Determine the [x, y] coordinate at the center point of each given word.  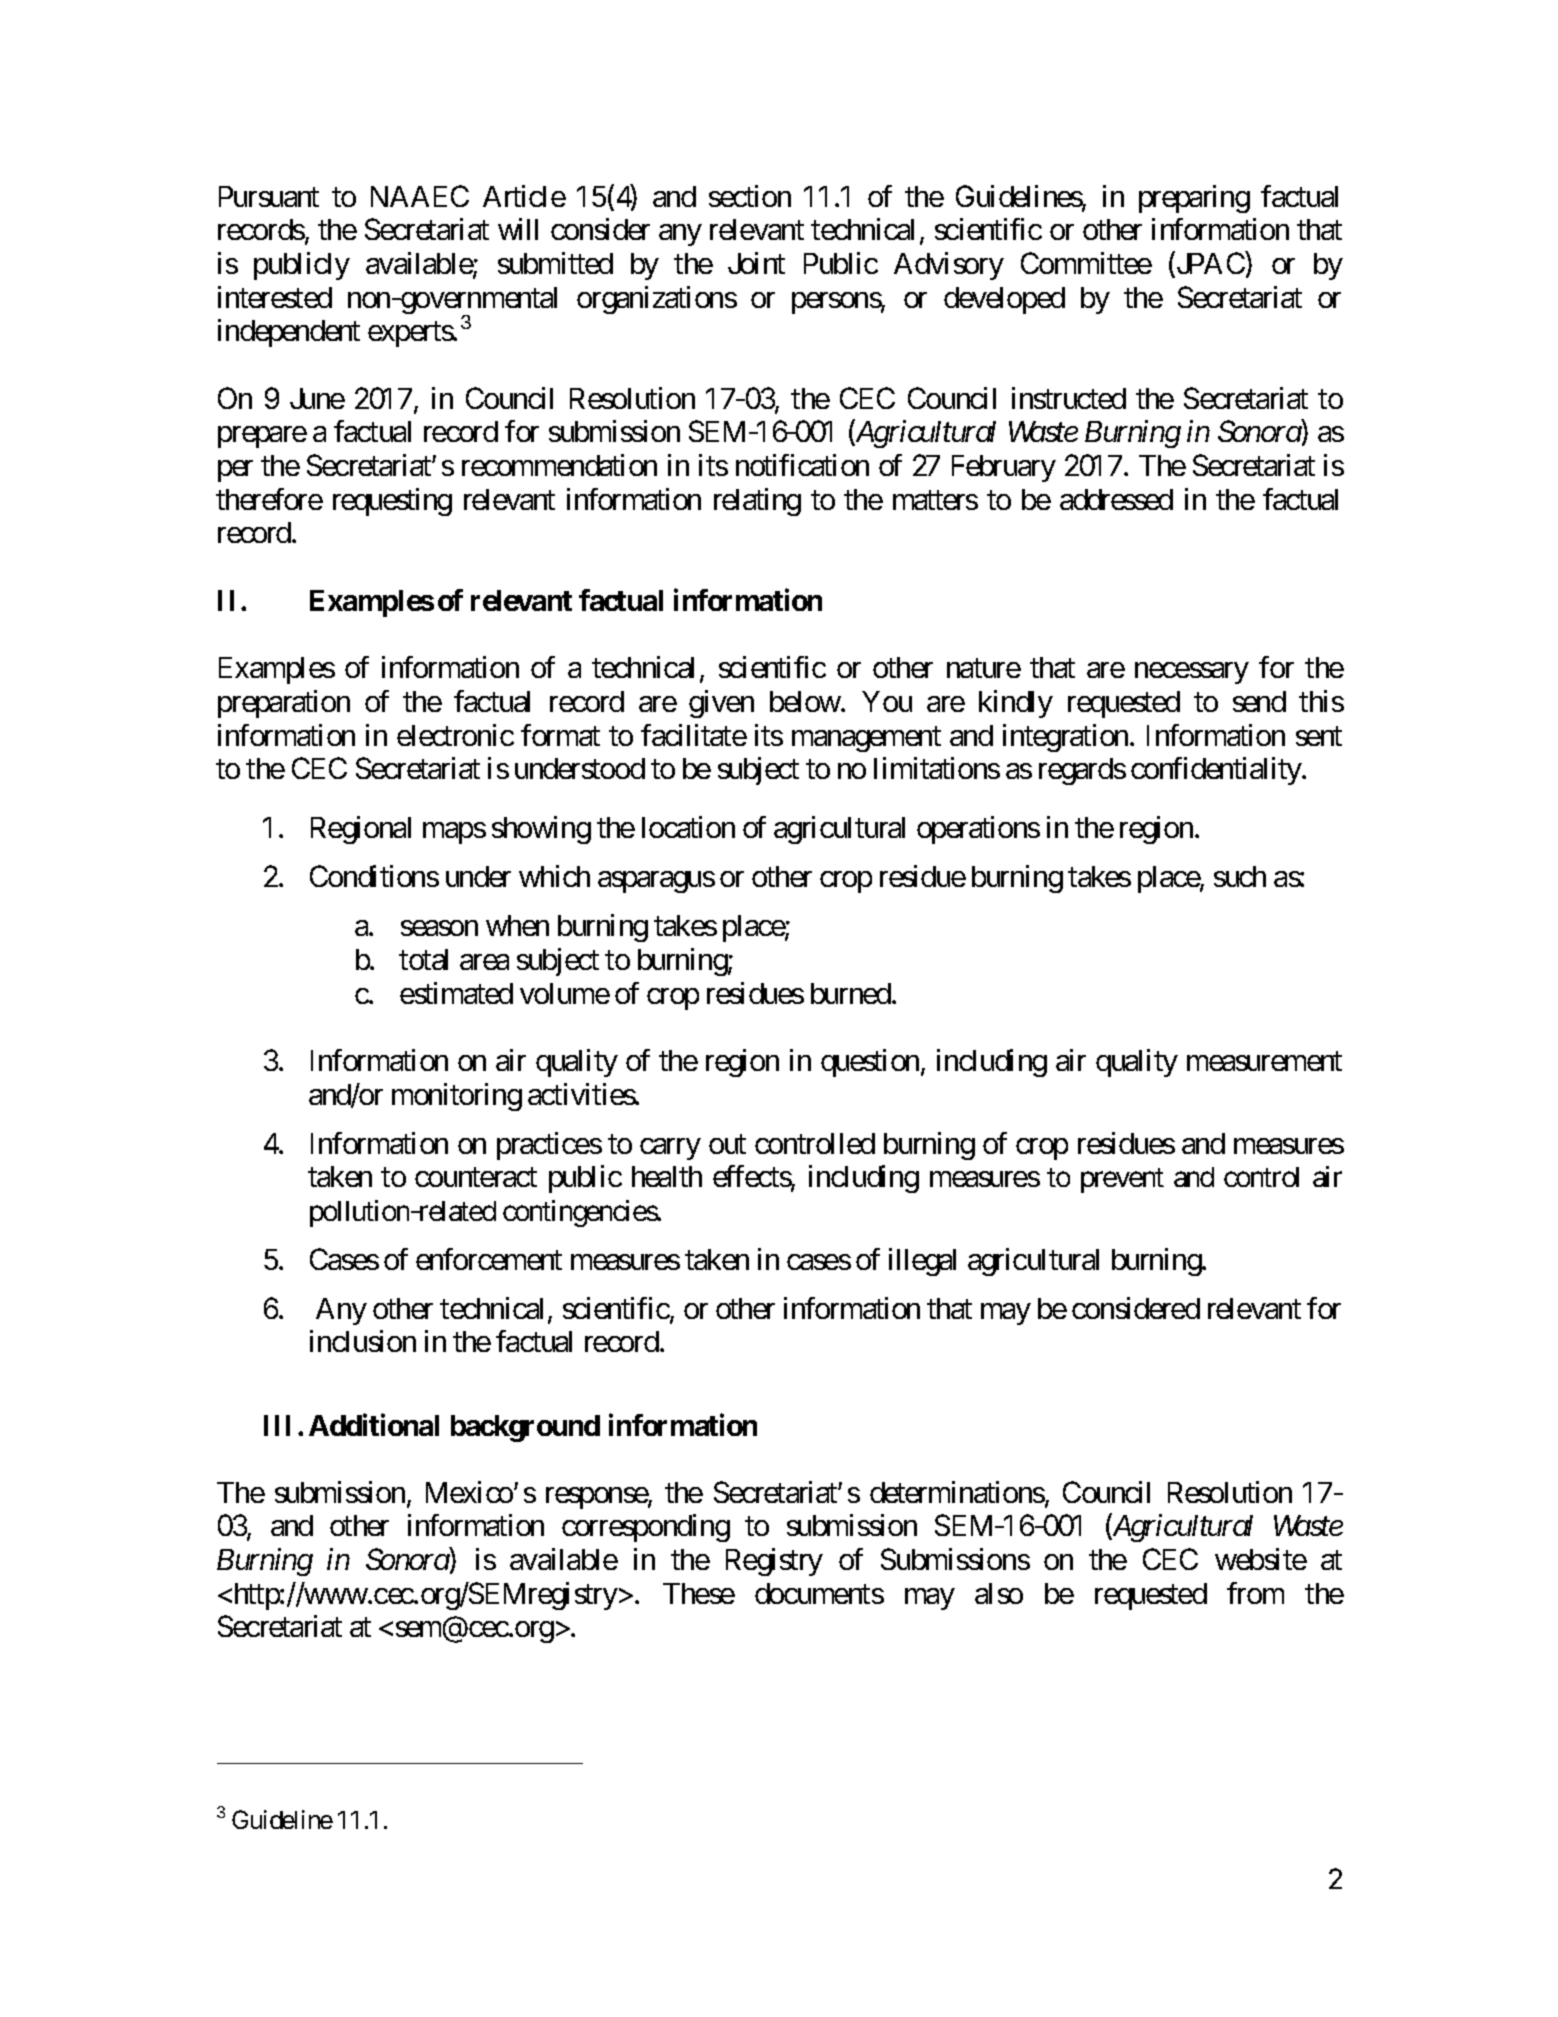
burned [852, 993]
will [518, 229]
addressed [1116, 499]
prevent [1122, 1181]
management [866, 739]
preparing [1194, 199]
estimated [456, 993]
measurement [1264, 1061]
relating [757, 502]
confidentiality [1217, 771]
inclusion [363, 1341]
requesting [392, 502]
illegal [922, 1262]
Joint [756, 263]
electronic [455, 735]
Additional [374, 1425]
